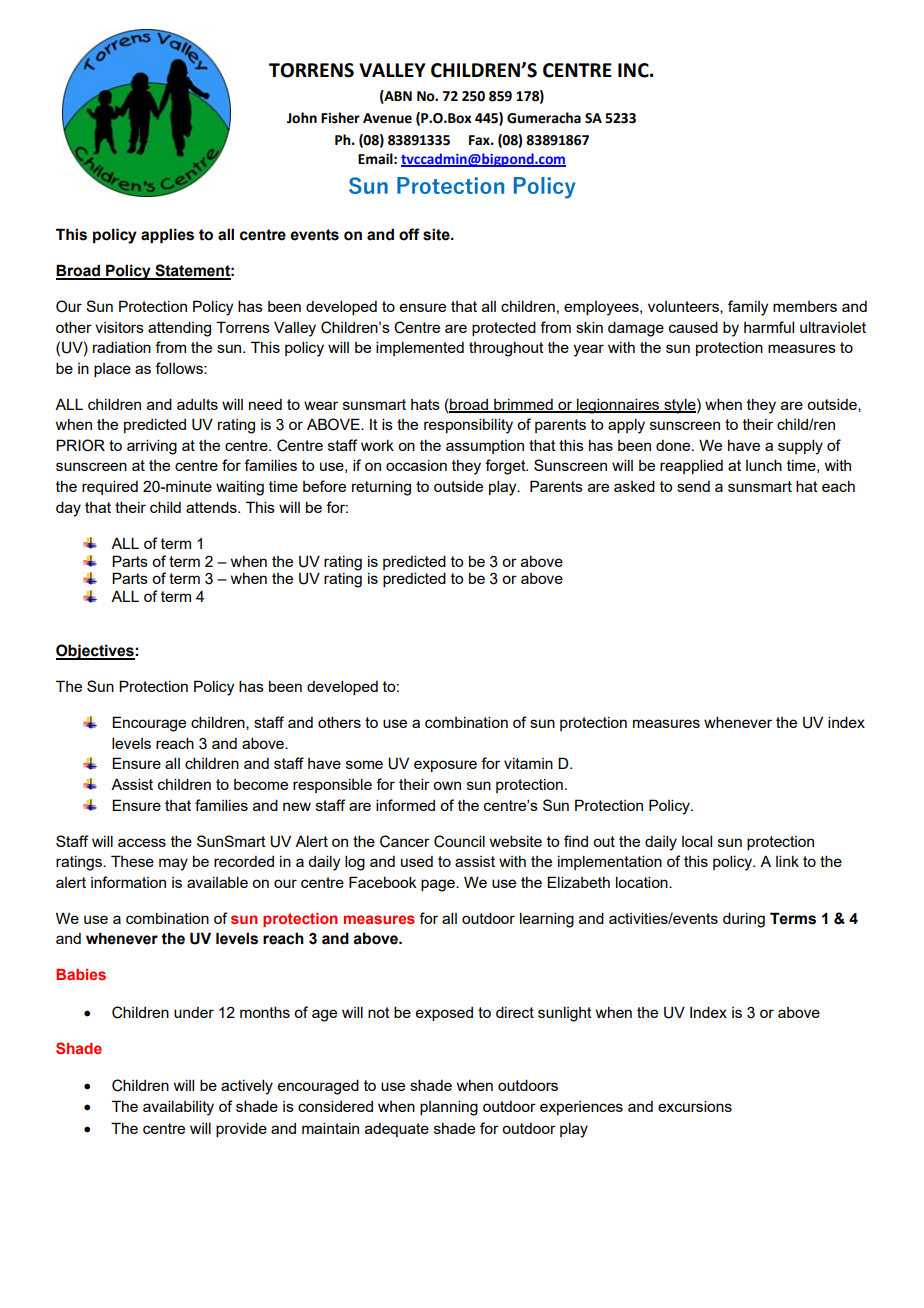  I want to click on may, so click(173, 864).
